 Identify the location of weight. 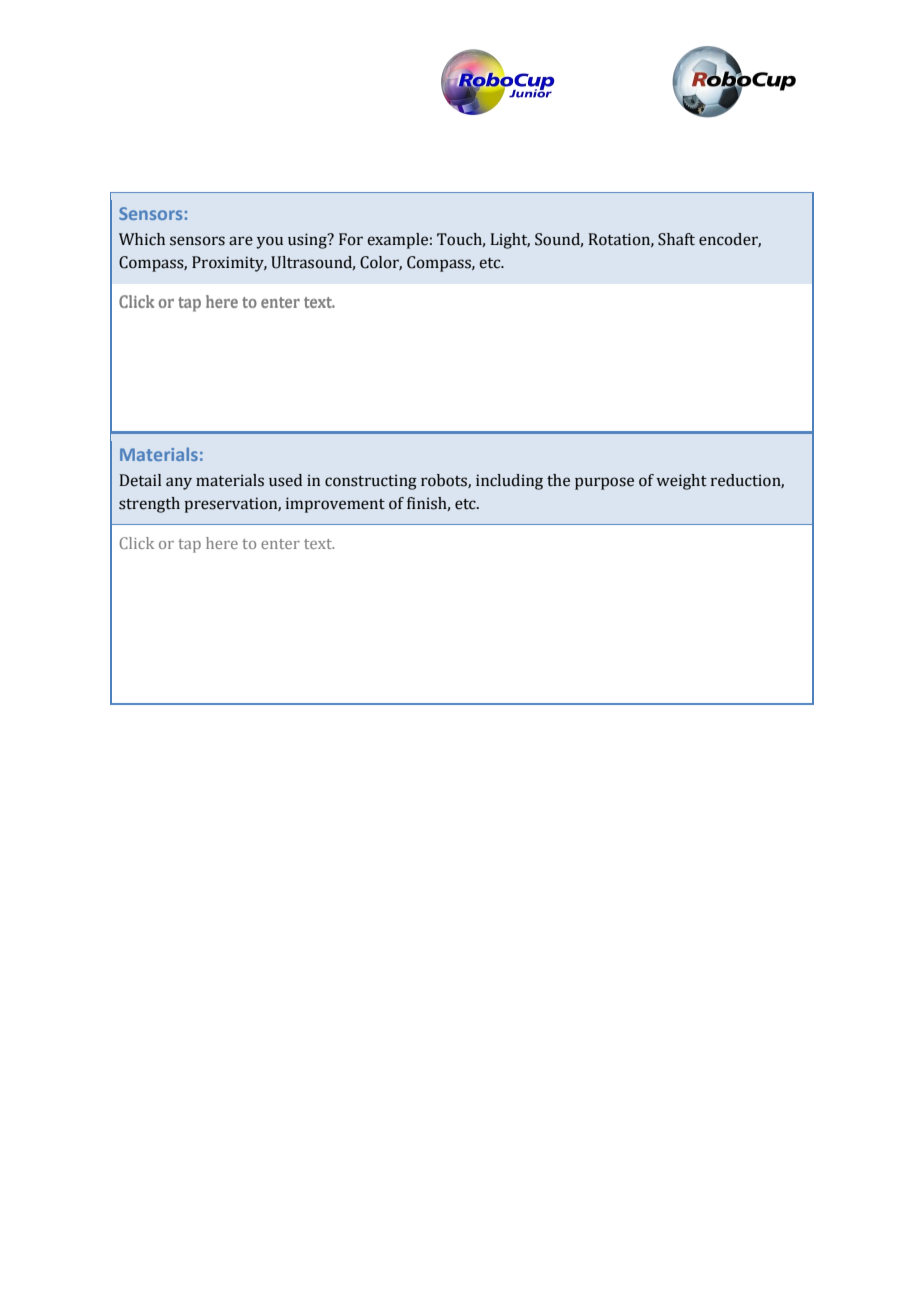
(681, 482).
